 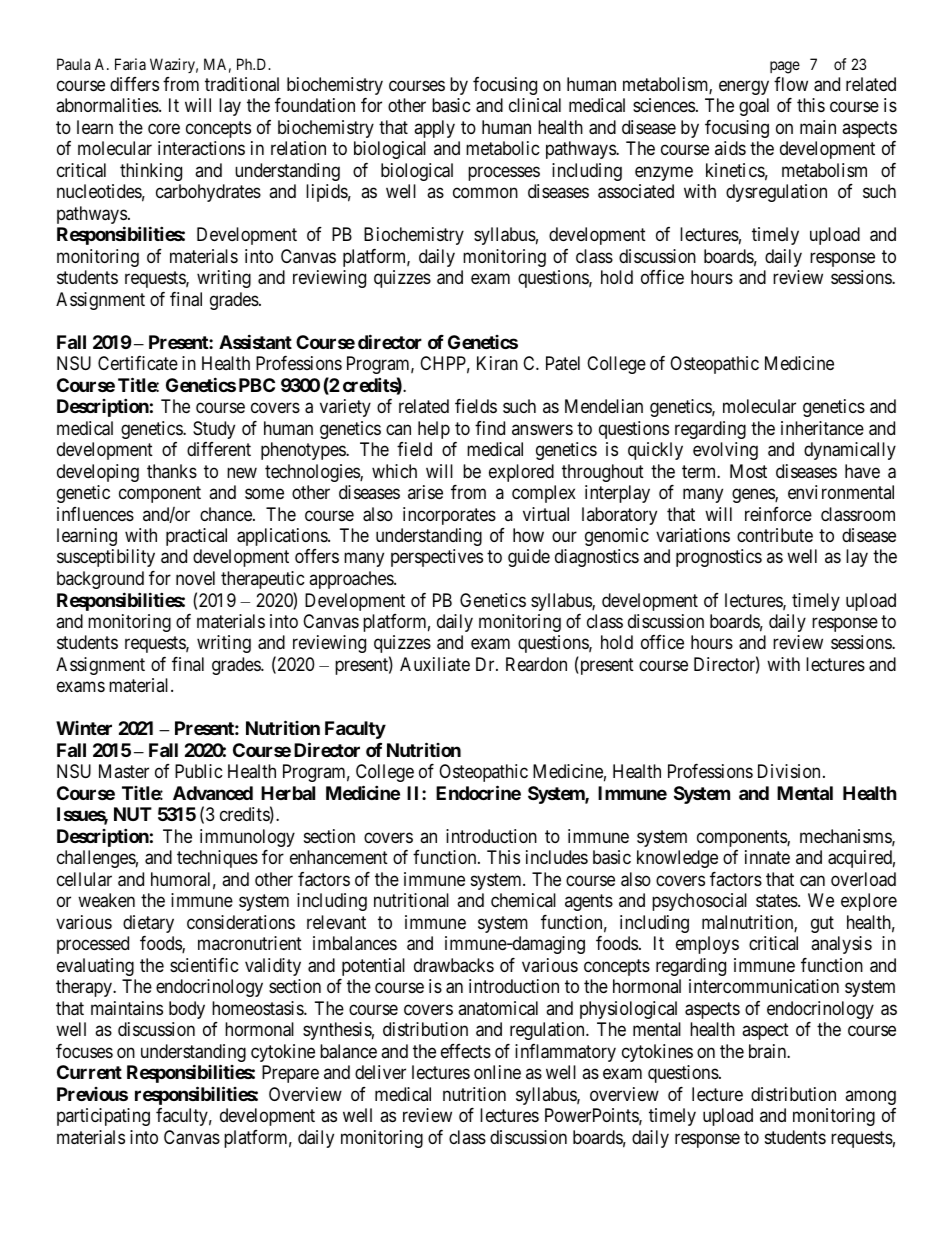 What do you see at coordinates (789, 771) in the screenshot?
I see `Division` at bounding box center [789, 771].
